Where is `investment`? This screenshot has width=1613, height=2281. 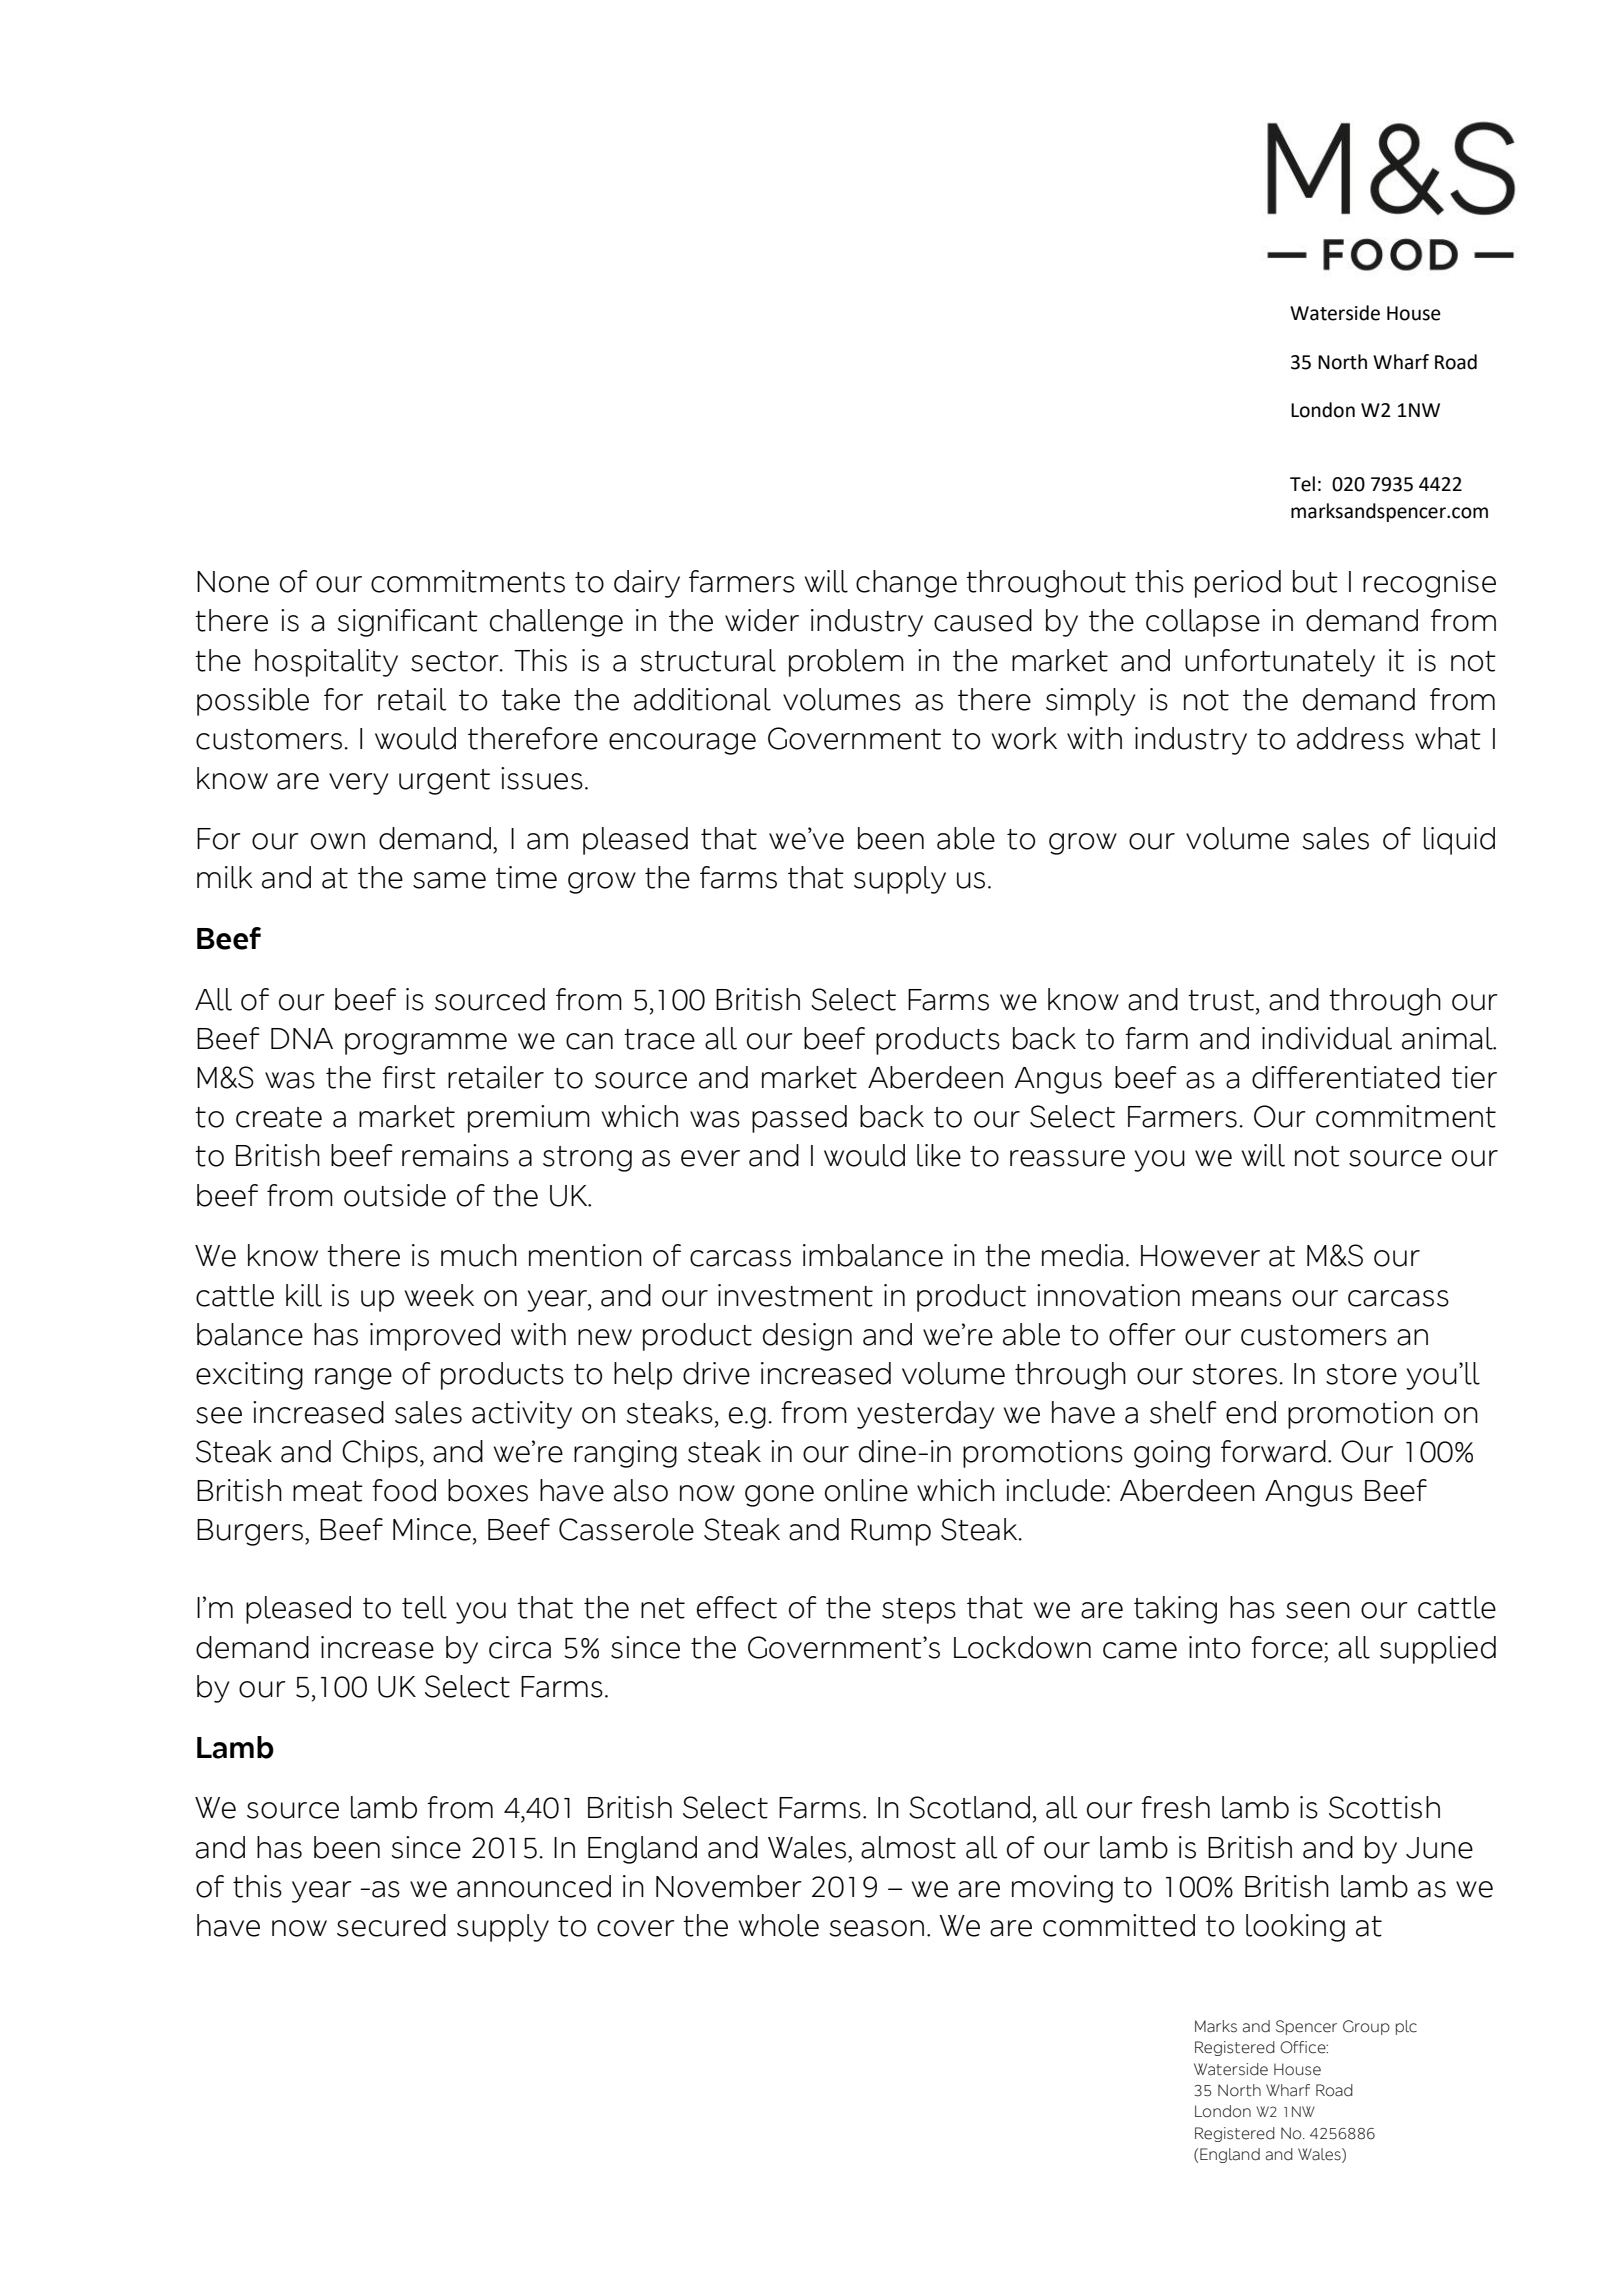
investment is located at coordinates (795, 1295).
